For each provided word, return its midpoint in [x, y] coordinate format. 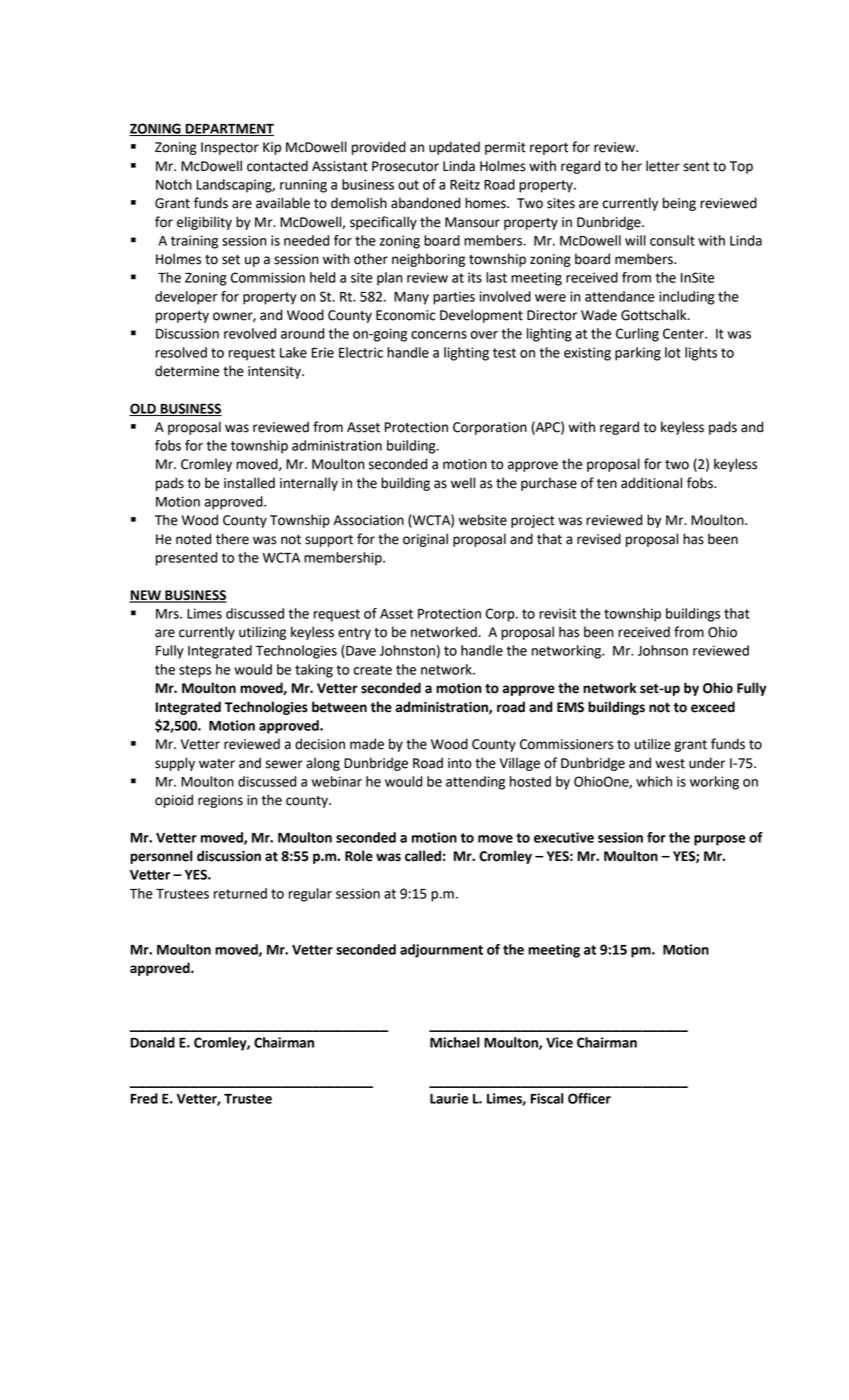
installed [249, 483]
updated [454, 148]
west [670, 764]
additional [651, 483]
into [460, 763]
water [217, 764]
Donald [153, 1042]
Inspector [230, 148]
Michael [455, 1042]
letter [663, 166]
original [425, 540]
